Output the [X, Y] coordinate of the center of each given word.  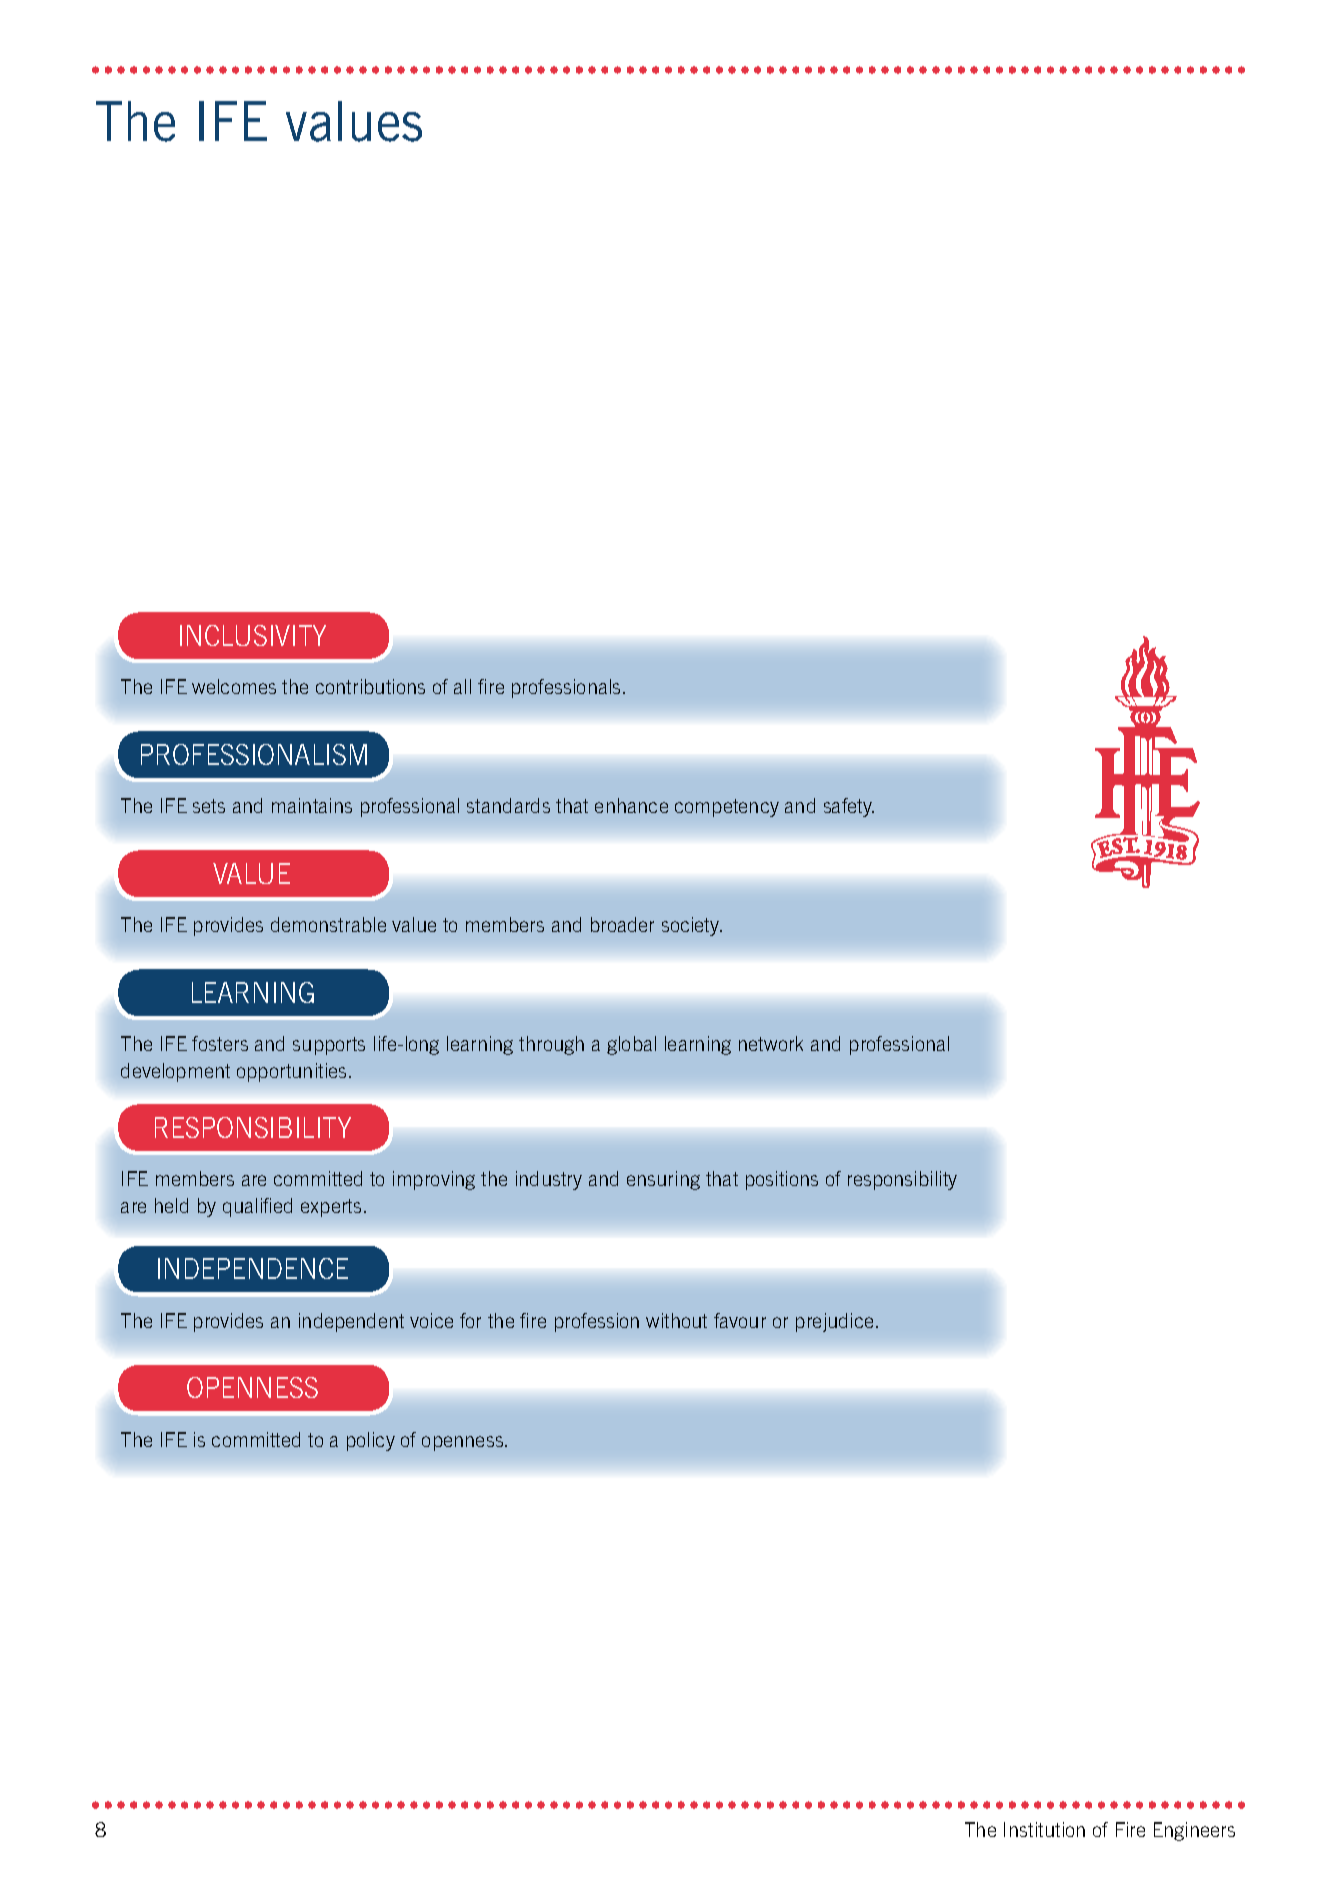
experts [331, 1208]
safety [849, 807]
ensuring [663, 1180]
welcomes [234, 686]
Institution [1044, 1829]
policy [371, 1441]
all [462, 686]
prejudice [834, 1322]
